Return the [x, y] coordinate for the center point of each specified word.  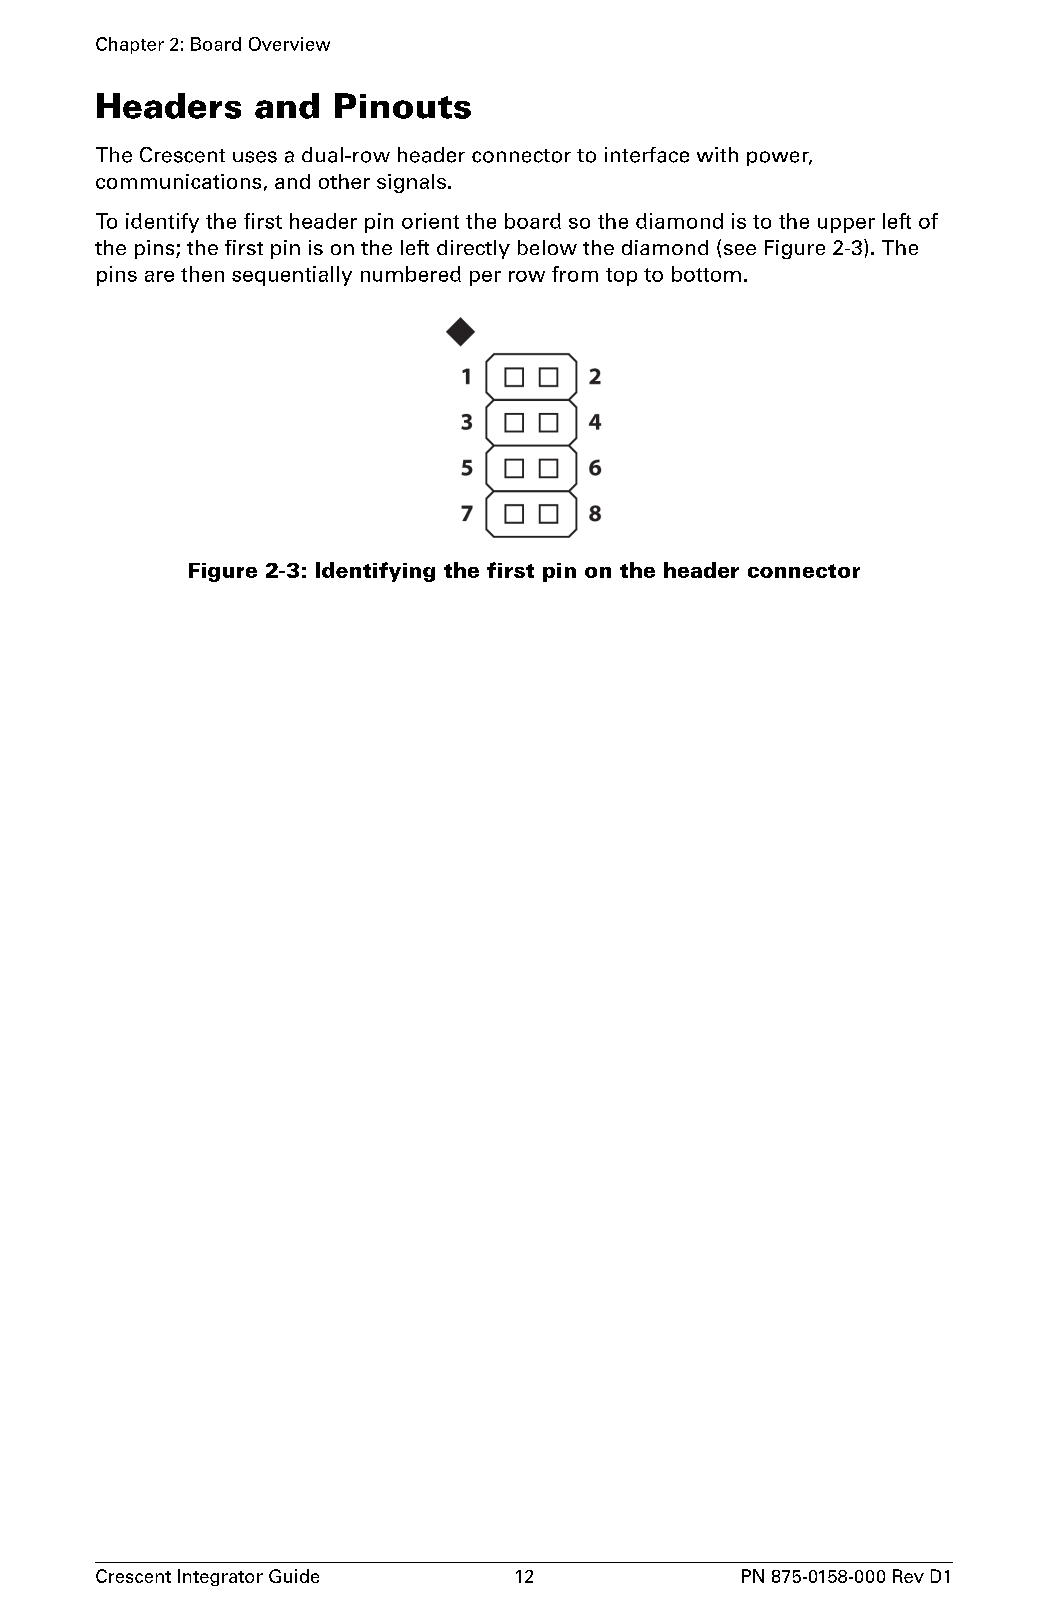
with [717, 154]
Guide [294, 1576]
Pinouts [403, 106]
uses [255, 157]
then [202, 274]
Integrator [220, 1577]
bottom [706, 274]
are [159, 276]
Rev [908, 1576]
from [575, 274]
